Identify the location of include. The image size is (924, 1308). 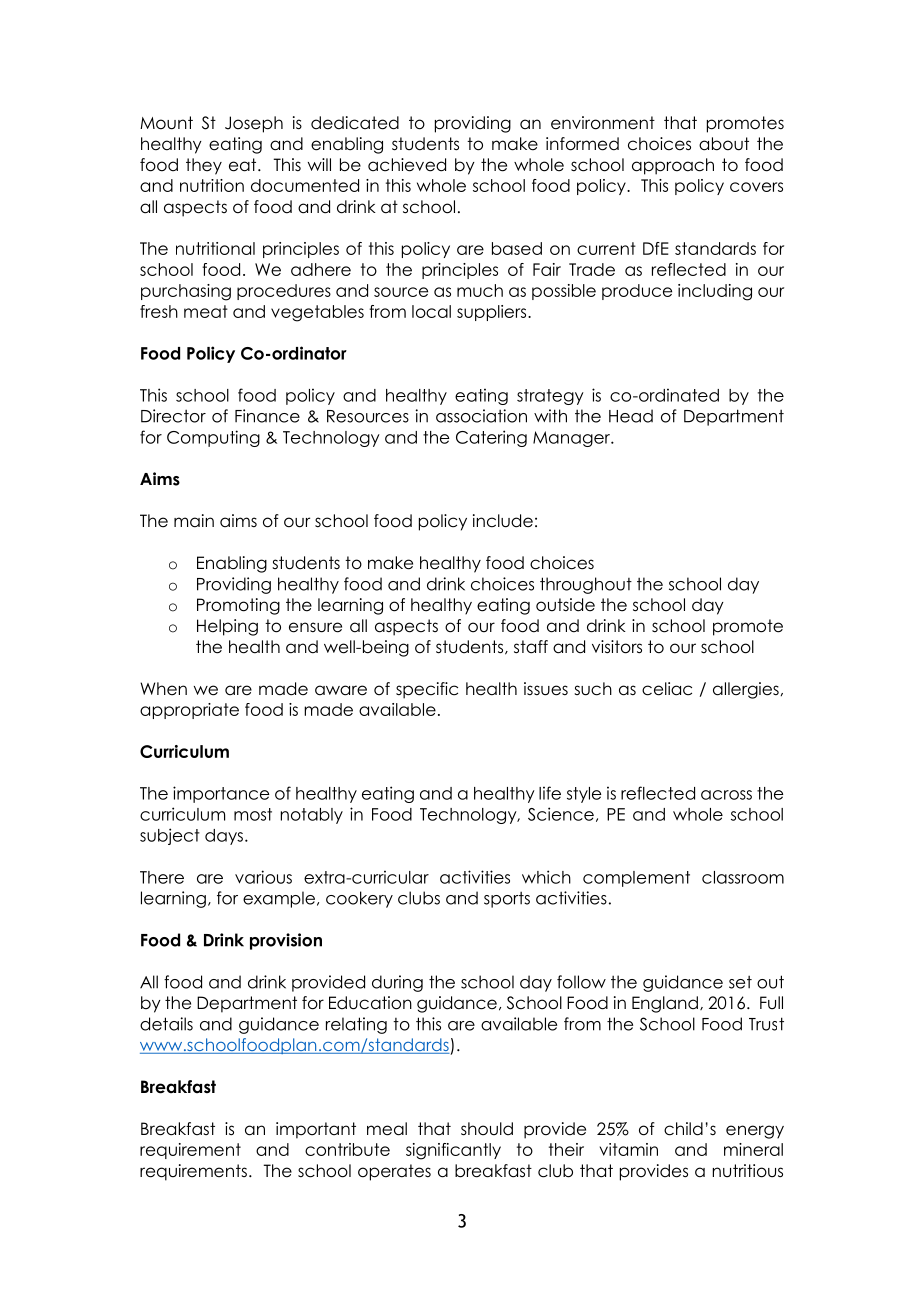
(503, 521).
